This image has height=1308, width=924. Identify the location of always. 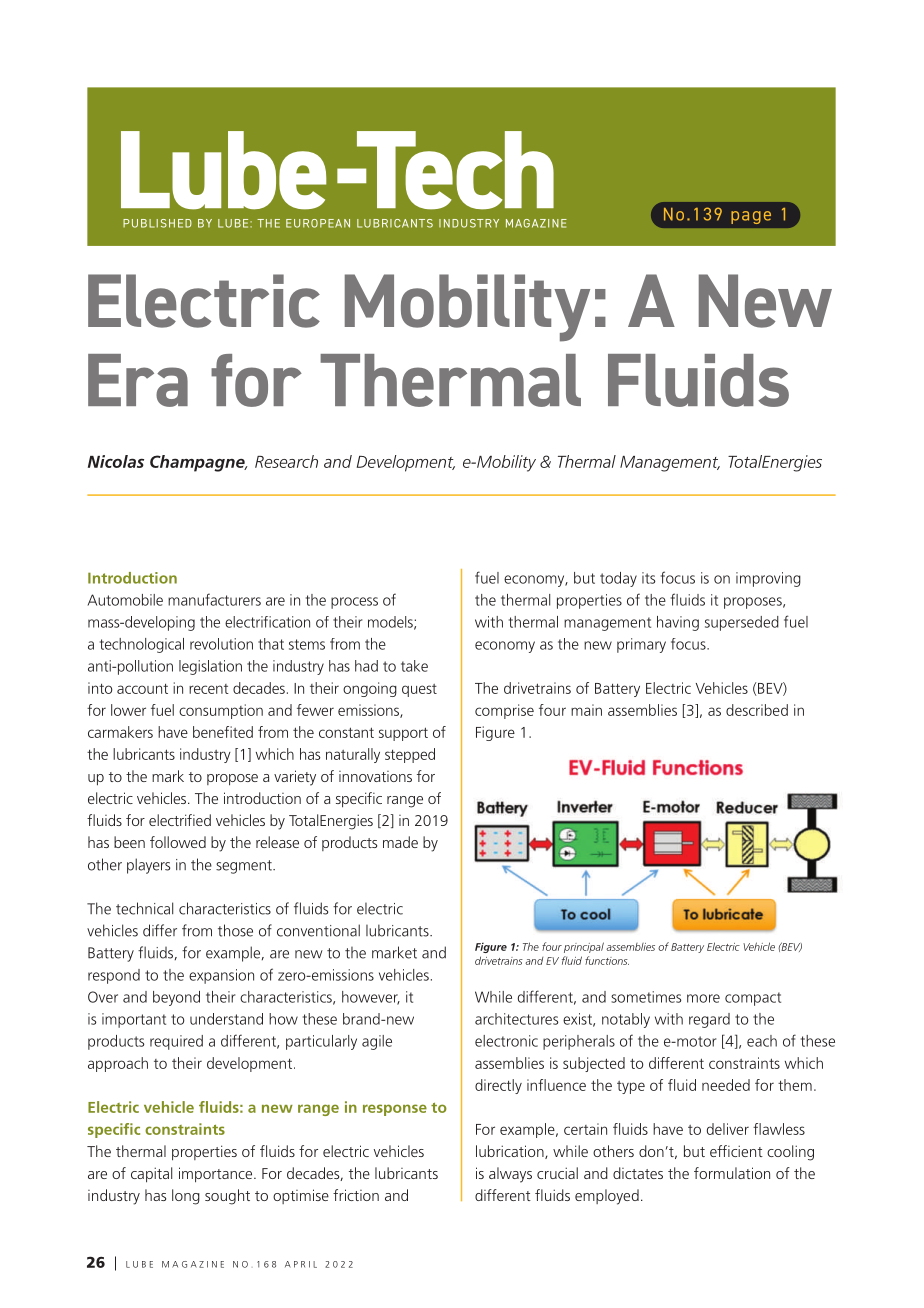
(510, 1175).
